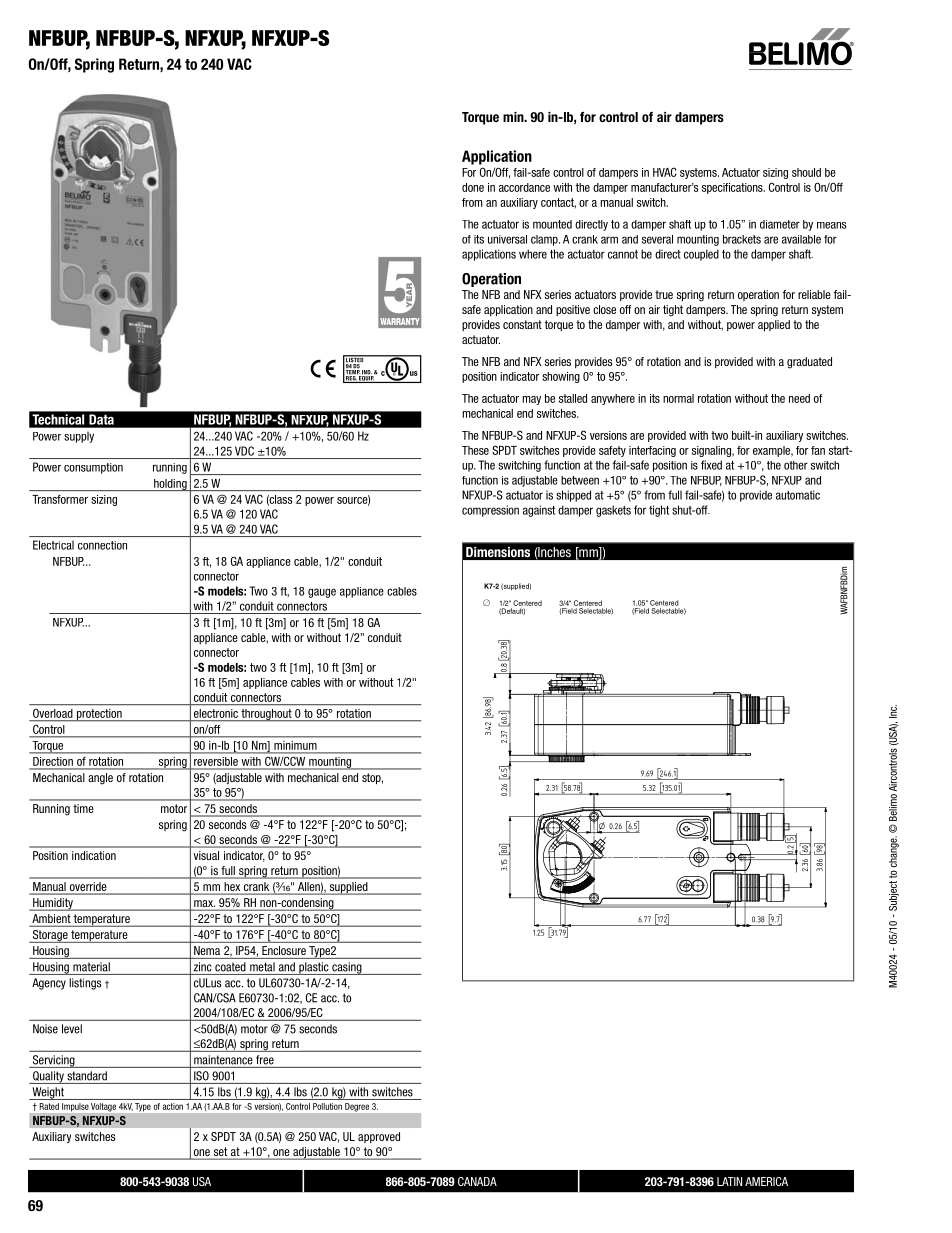 Image resolution: width=952 pixels, height=1233 pixels. What do you see at coordinates (524, 187) in the screenshot?
I see `accordance` at bounding box center [524, 187].
